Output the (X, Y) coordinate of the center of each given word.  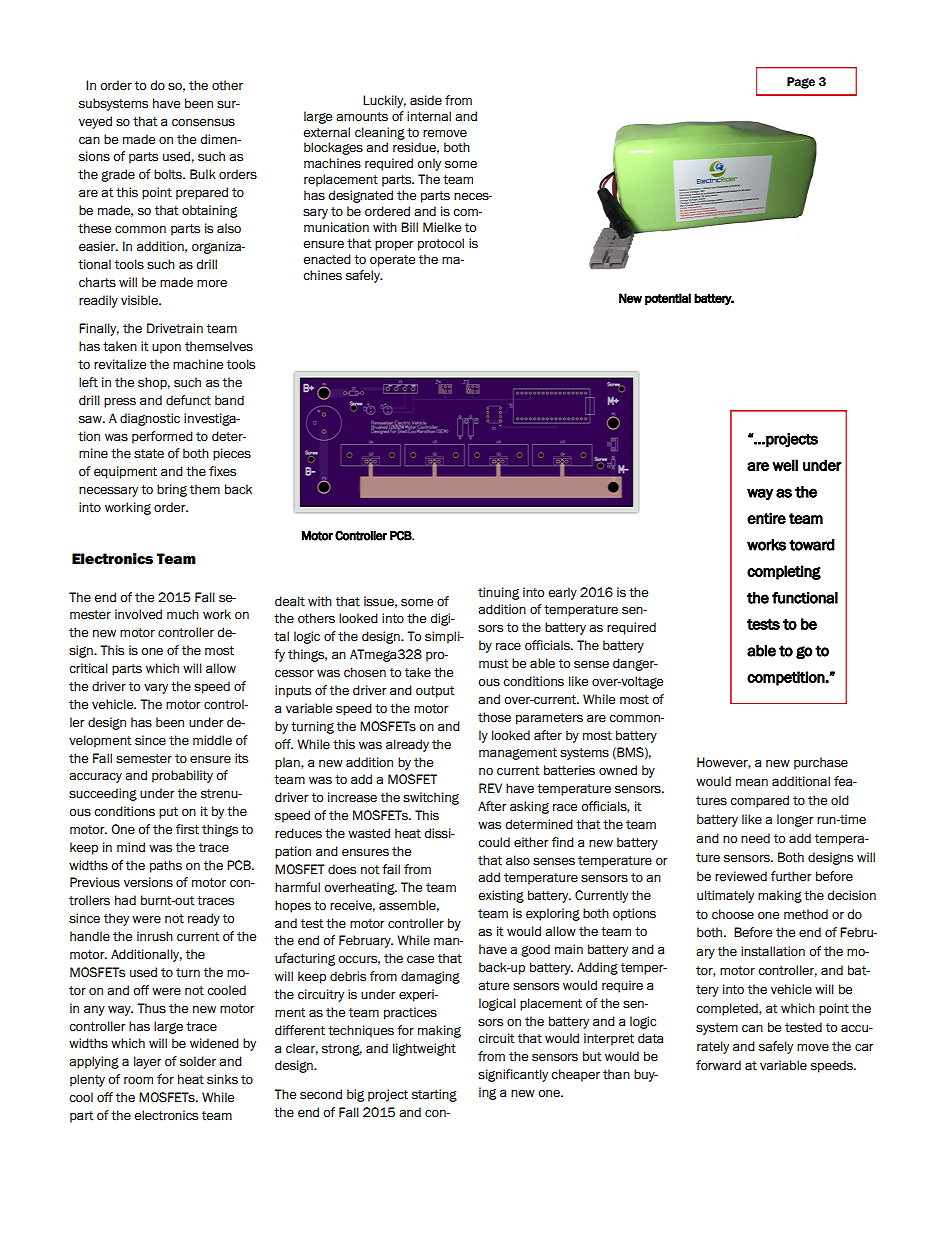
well (785, 465)
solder (198, 1061)
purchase (821, 763)
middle (212, 740)
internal (429, 116)
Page (801, 83)
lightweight (424, 1049)
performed (162, 437)
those (494, 717)
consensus (203, 122)
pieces (232, 454)
